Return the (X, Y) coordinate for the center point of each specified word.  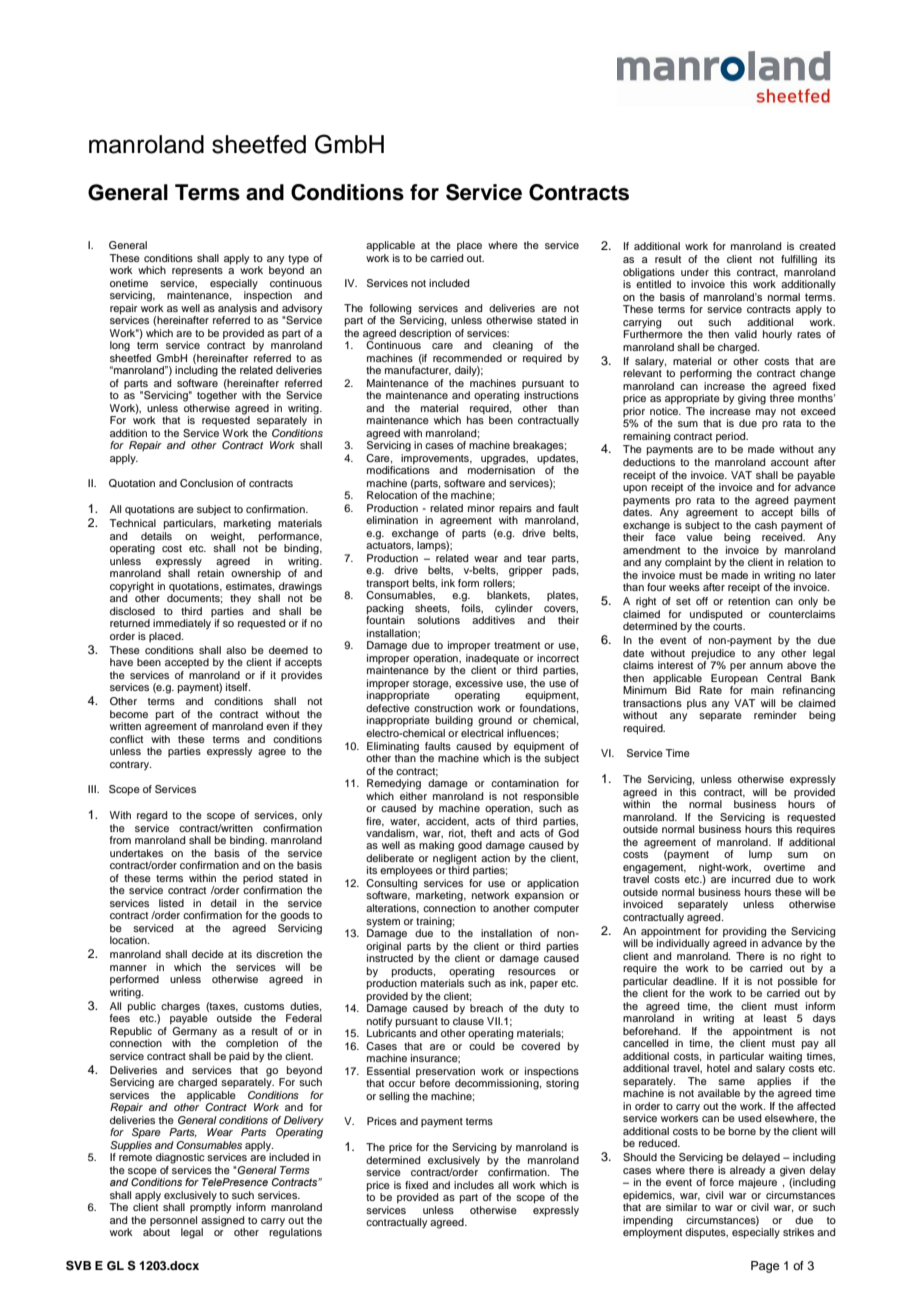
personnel (173, 1222)
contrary (130, 766)
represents (197, 272)
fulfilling (799, 260)
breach (486, 1008)
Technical (132, 523)
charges (180, 1007)
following (390, 310)
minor (481, 508)
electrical (482, 733)
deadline (694, 981)
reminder (775, 715)
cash (766, 525)
